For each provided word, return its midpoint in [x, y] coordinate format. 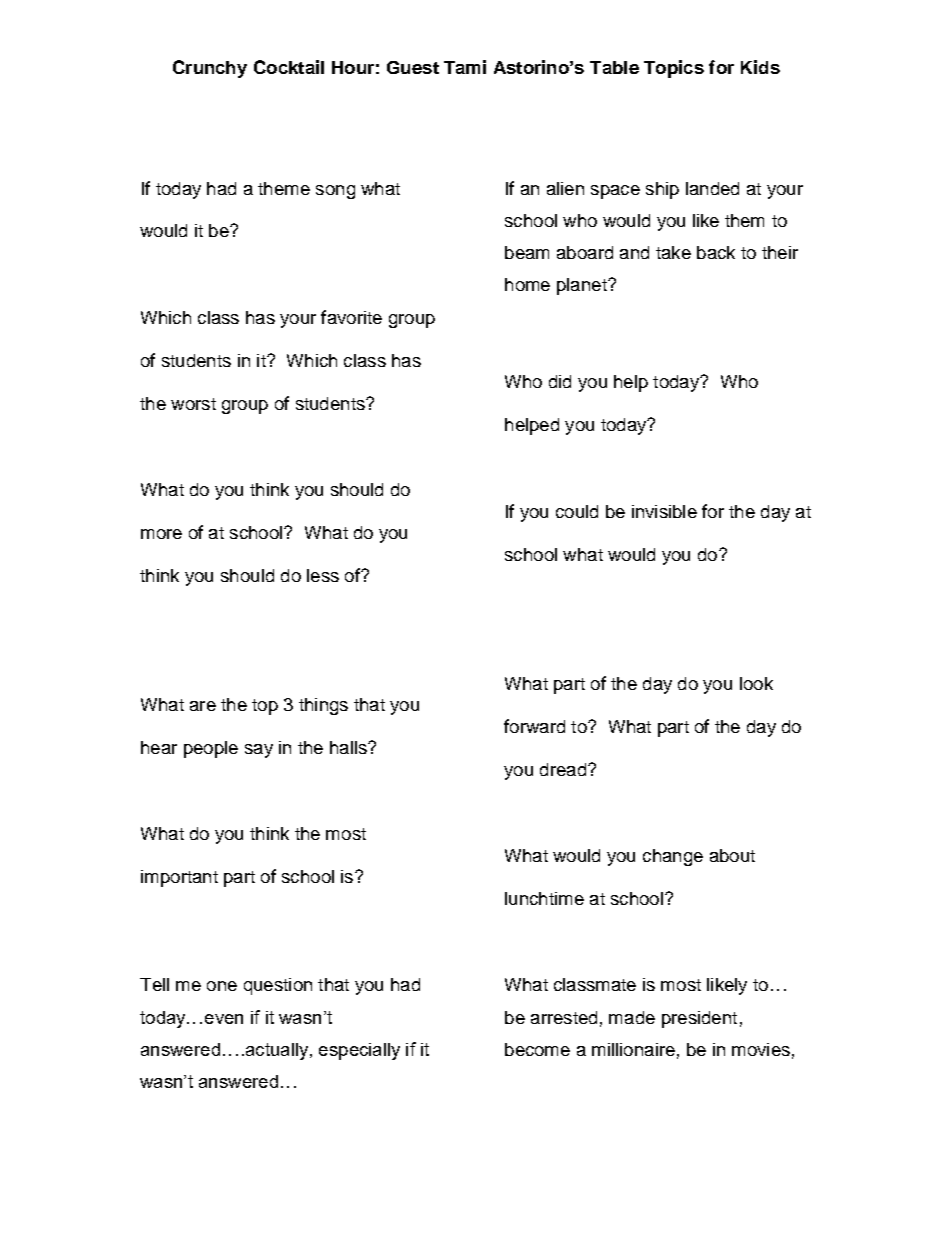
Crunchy [210, 69]
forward [534, 726]
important [179, 878]
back [716, 252]
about [732, 855]
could [577, 511]
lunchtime [544, 898]
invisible [664, 511]
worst [193, 404]
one [222, 986]
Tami [465, 67]
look [756, 683]
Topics [674, 69]
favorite [351, 317]
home [527, 284]
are [203, 706]
